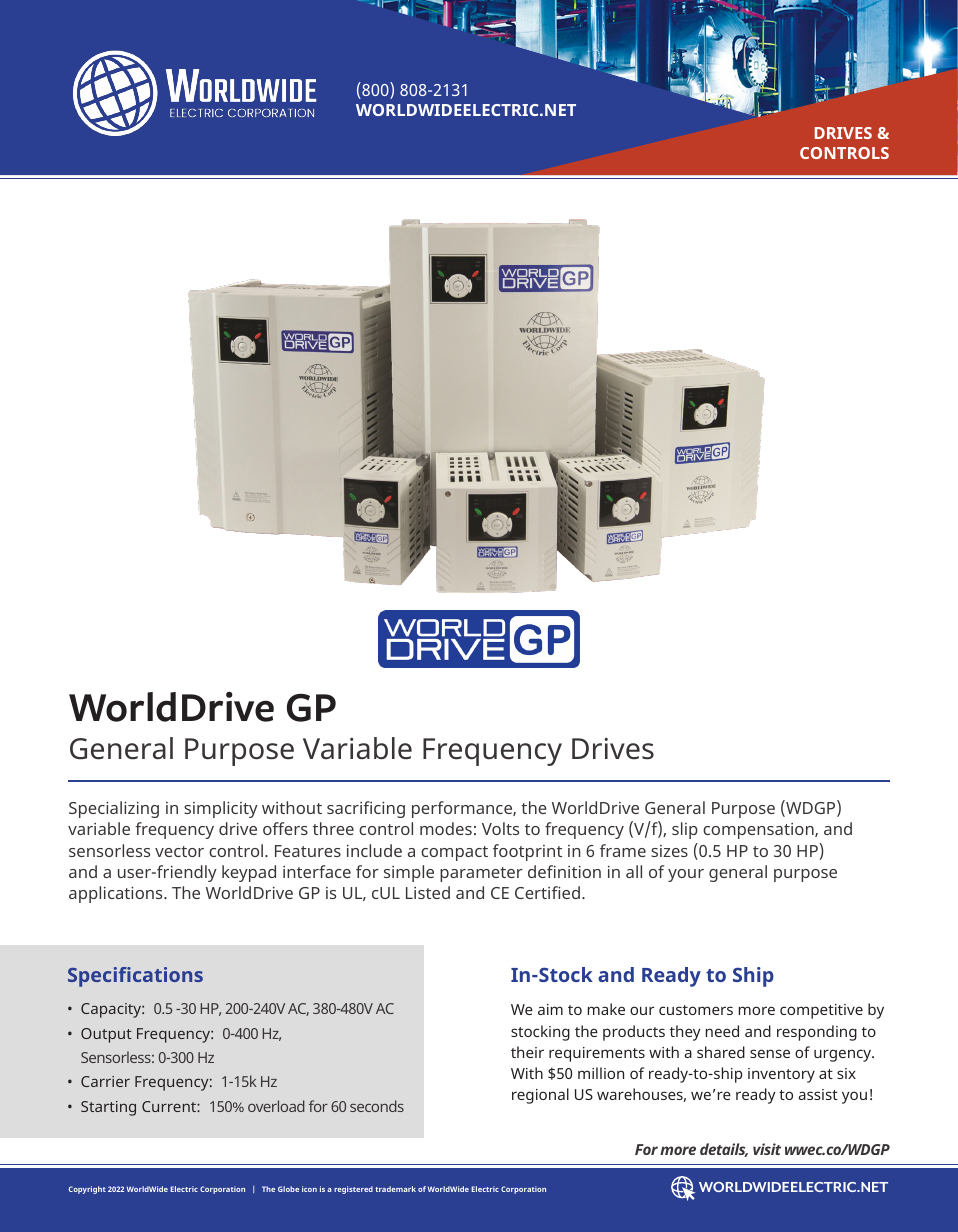  I want to click on trademark, so click(395, 1189).
